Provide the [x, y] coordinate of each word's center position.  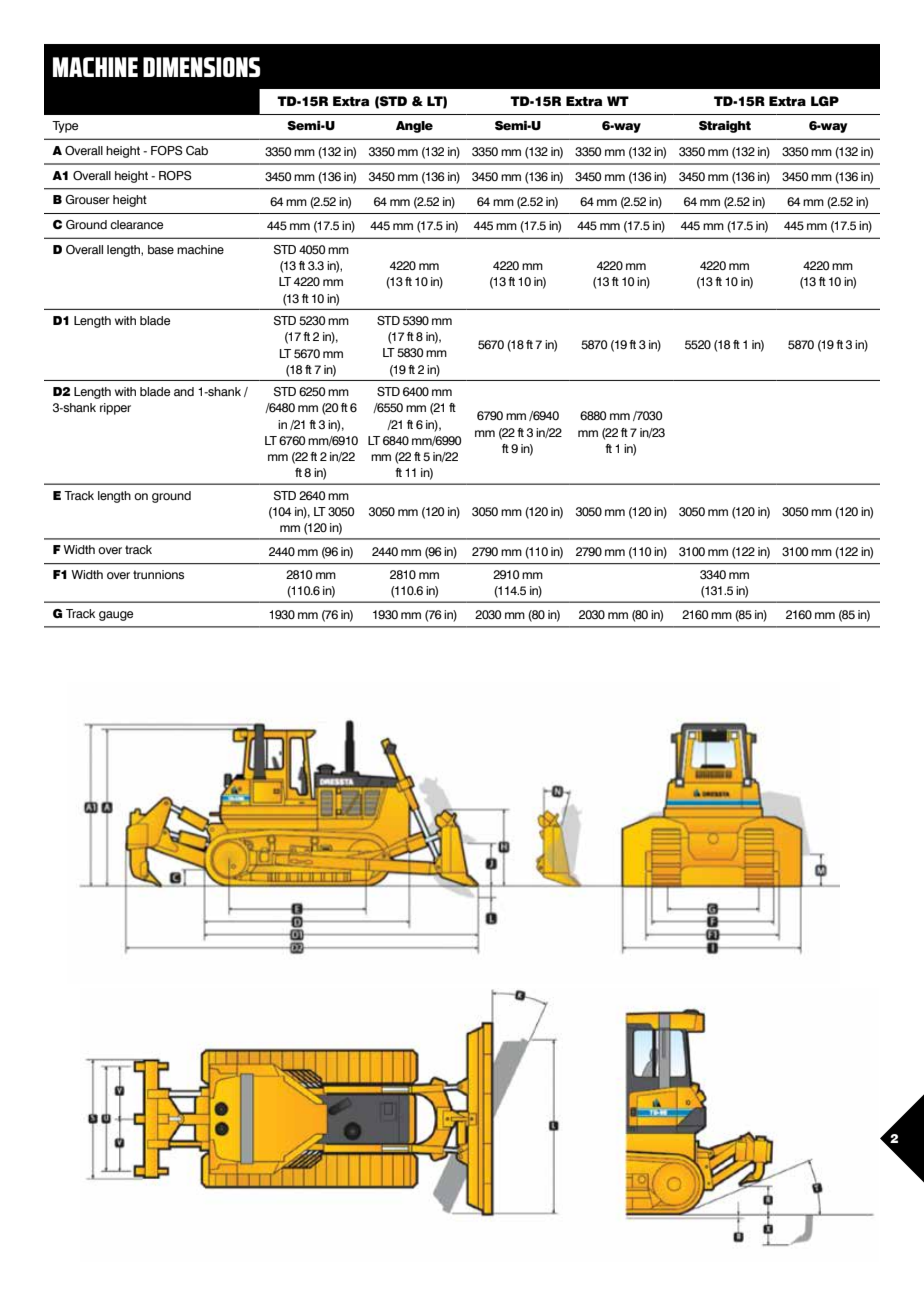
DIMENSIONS [201, 67]
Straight [725, 127]
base [161, 249]
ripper [115, 409]
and [184, 391]
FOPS [167, 150]
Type [65, 127]
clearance [136, 224]
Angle [414, 127]
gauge [116, 616]
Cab [197, 150]
